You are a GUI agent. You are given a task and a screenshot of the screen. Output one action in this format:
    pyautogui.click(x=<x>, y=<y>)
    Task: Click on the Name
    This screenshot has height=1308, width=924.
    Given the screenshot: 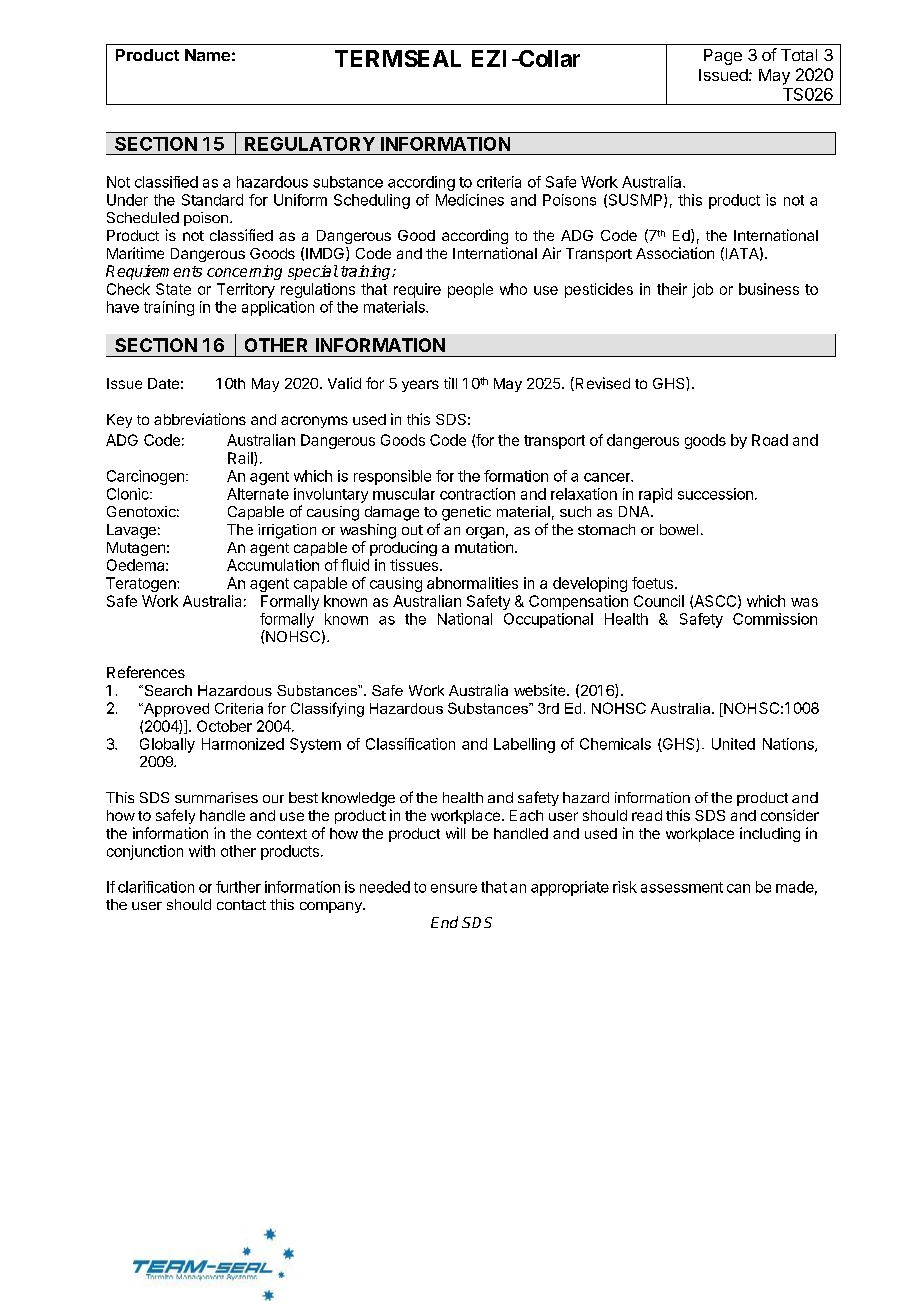 What is the action you would take?
    pyautogui.click(x=207, y=55)
